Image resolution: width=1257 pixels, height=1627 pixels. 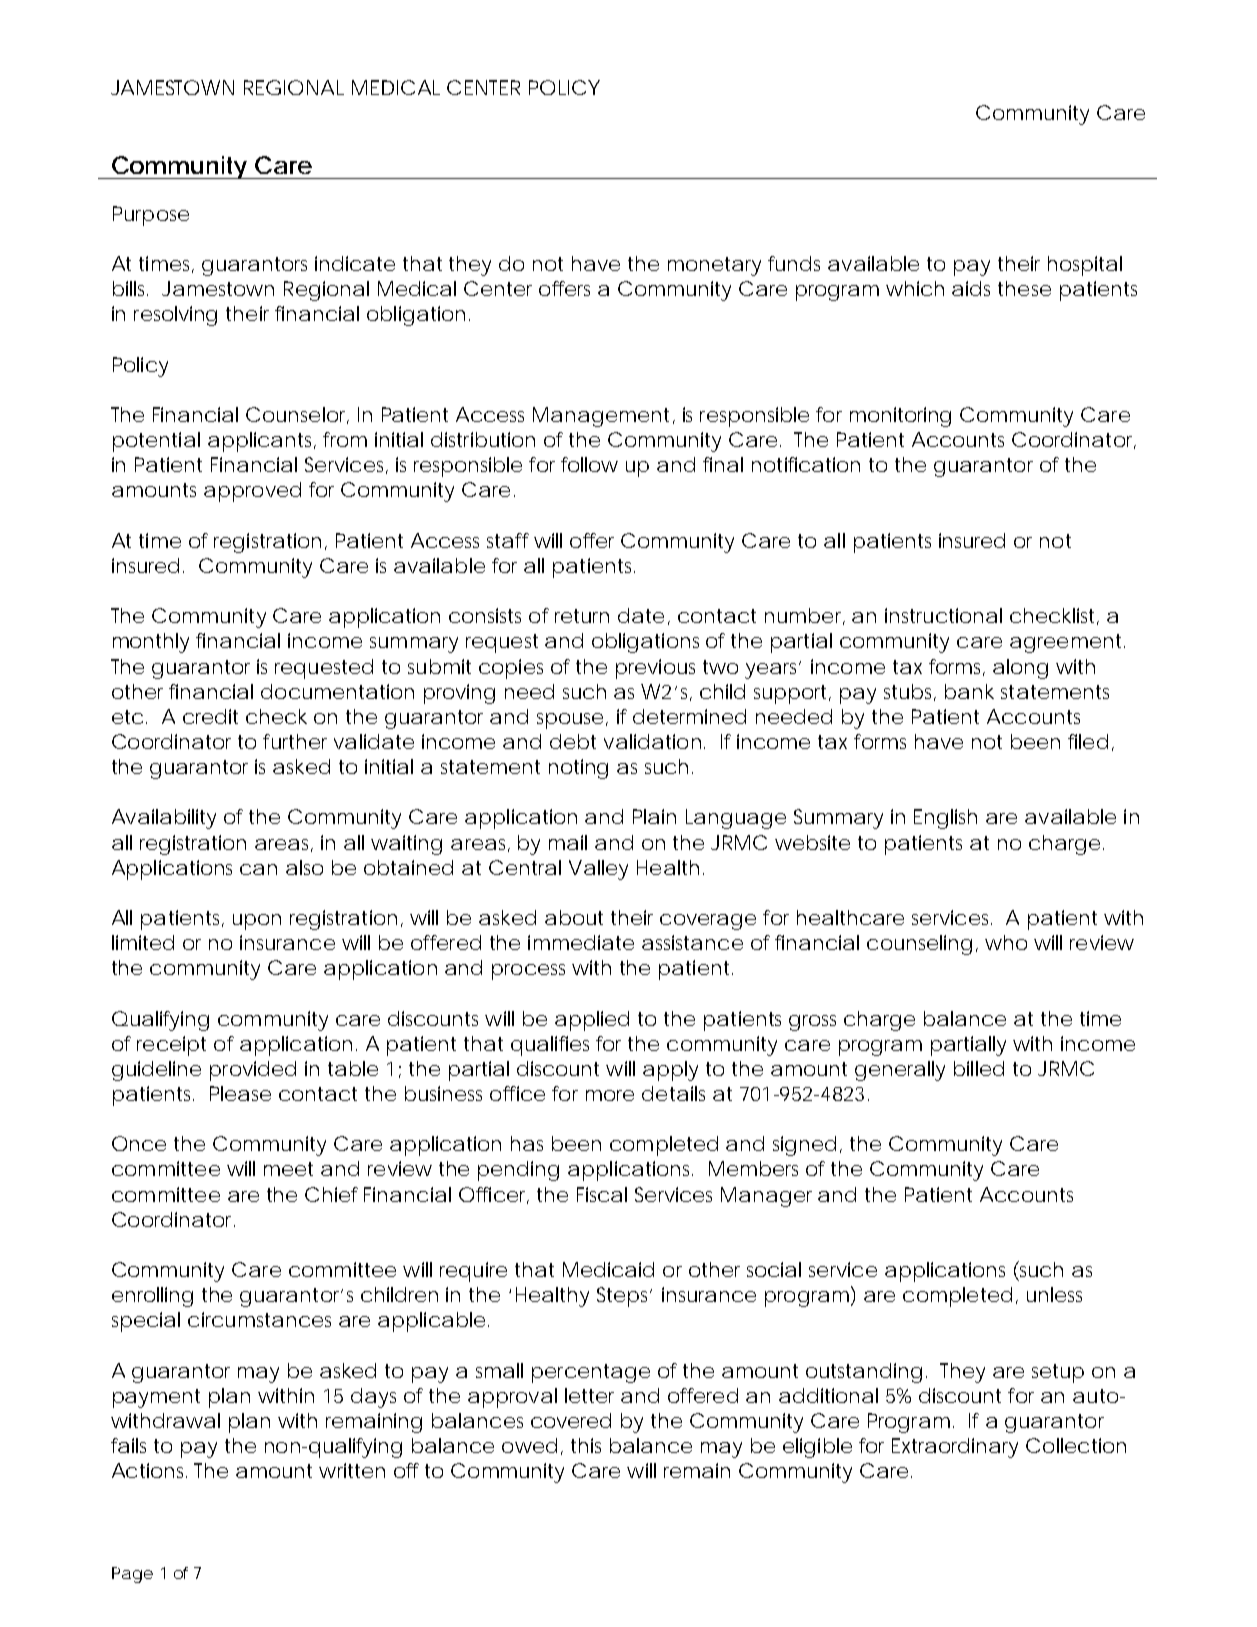 What do you see at coordinates (582, 616) in the screenshot?
I see `return` at bounding box center [582, 616].
